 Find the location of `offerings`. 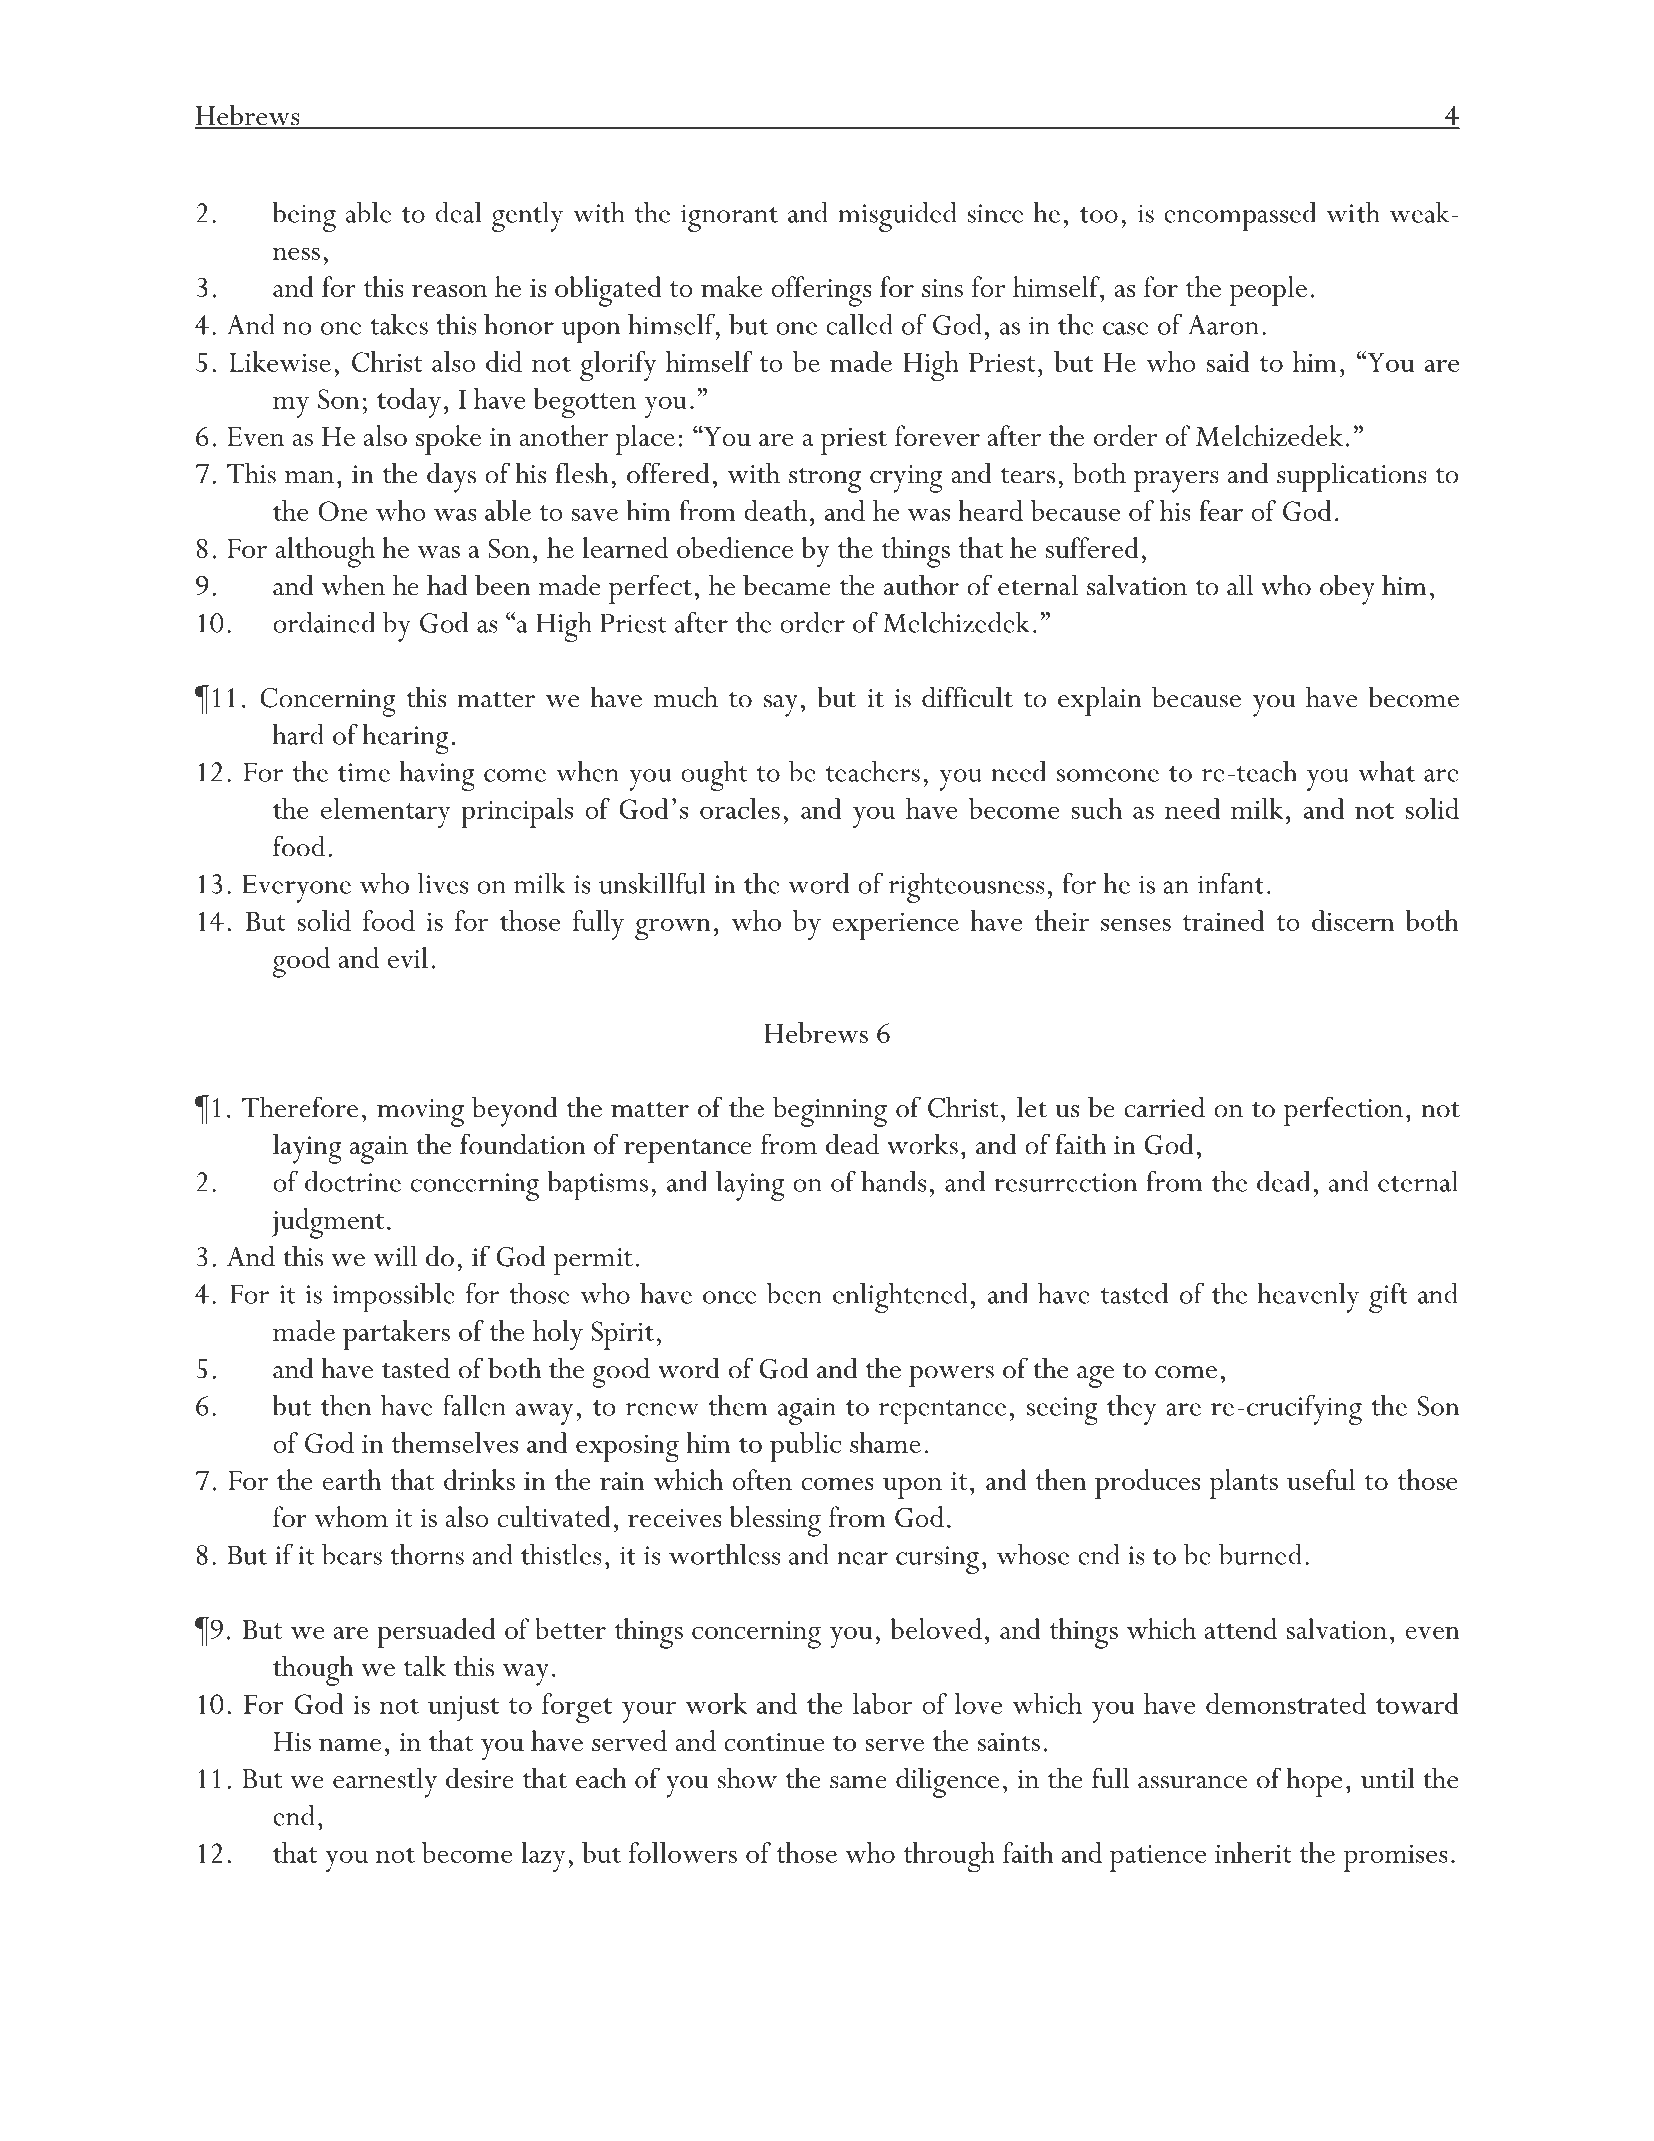

offerings is located at coordinates (821, 291).
